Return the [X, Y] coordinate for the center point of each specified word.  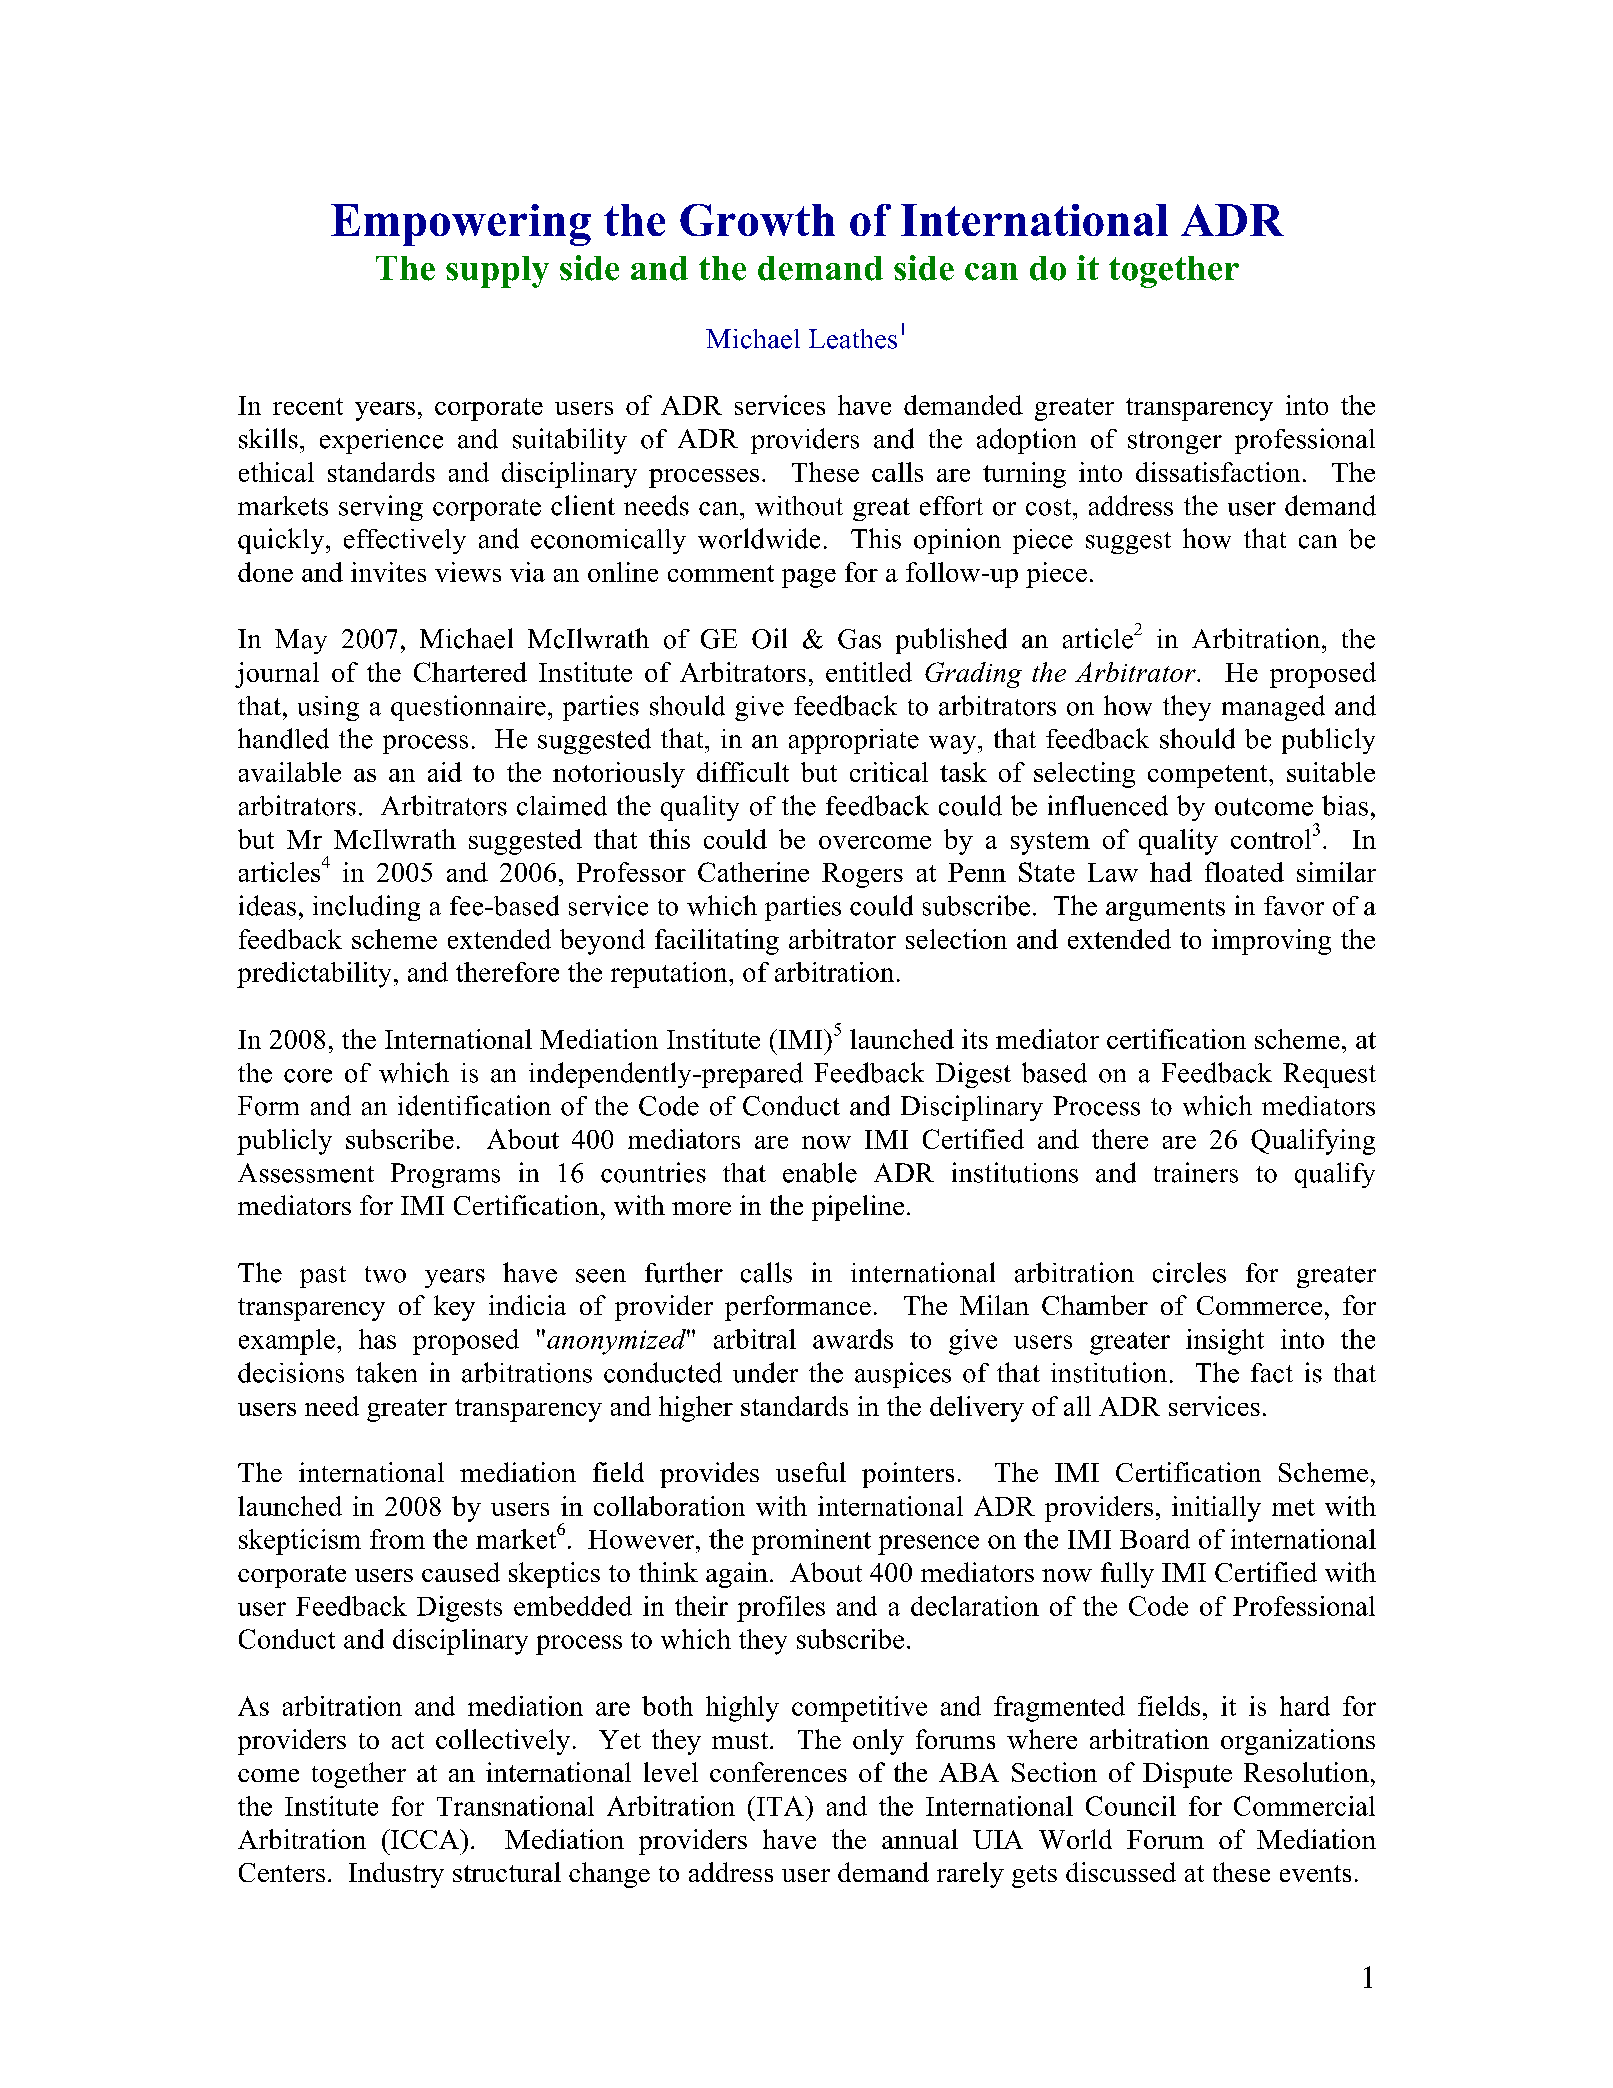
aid [445, 772]
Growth [757, 220]
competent [1209, 776]
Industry [396, 1875]
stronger [1175, 442]
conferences [778, 1772]
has [377, 1339]
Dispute [1187, 1775]
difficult [743, 772]
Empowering [461, 225]
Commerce [1259, 1305]
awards [853, 1339]
